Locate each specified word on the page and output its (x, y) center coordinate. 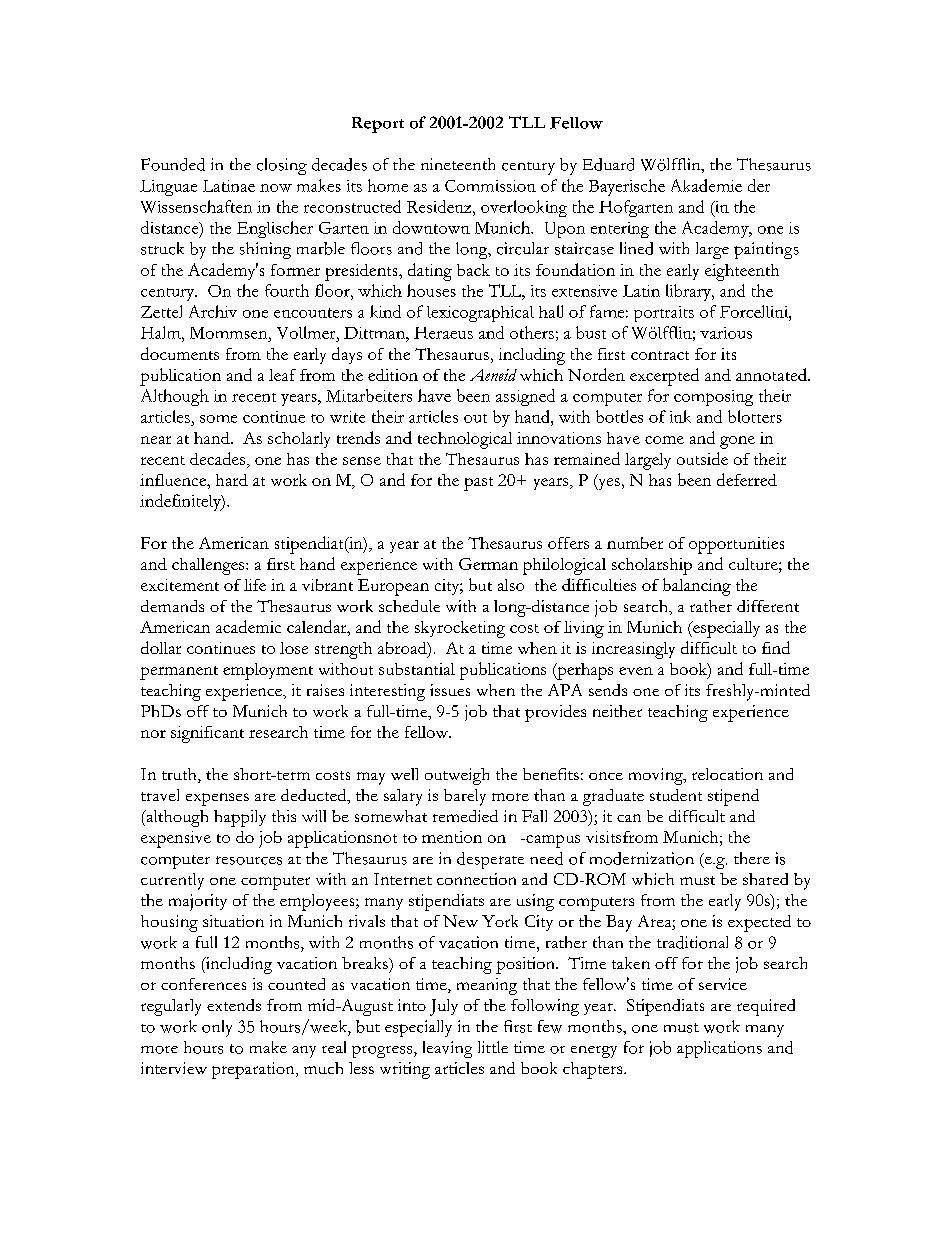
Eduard (608, 164)
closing (282, 166)
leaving (447, 1049)
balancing (697, 587)
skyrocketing (460, 629)
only (217, 1028)
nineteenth (458, 164)
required (766, 1007)
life (255, 585)
